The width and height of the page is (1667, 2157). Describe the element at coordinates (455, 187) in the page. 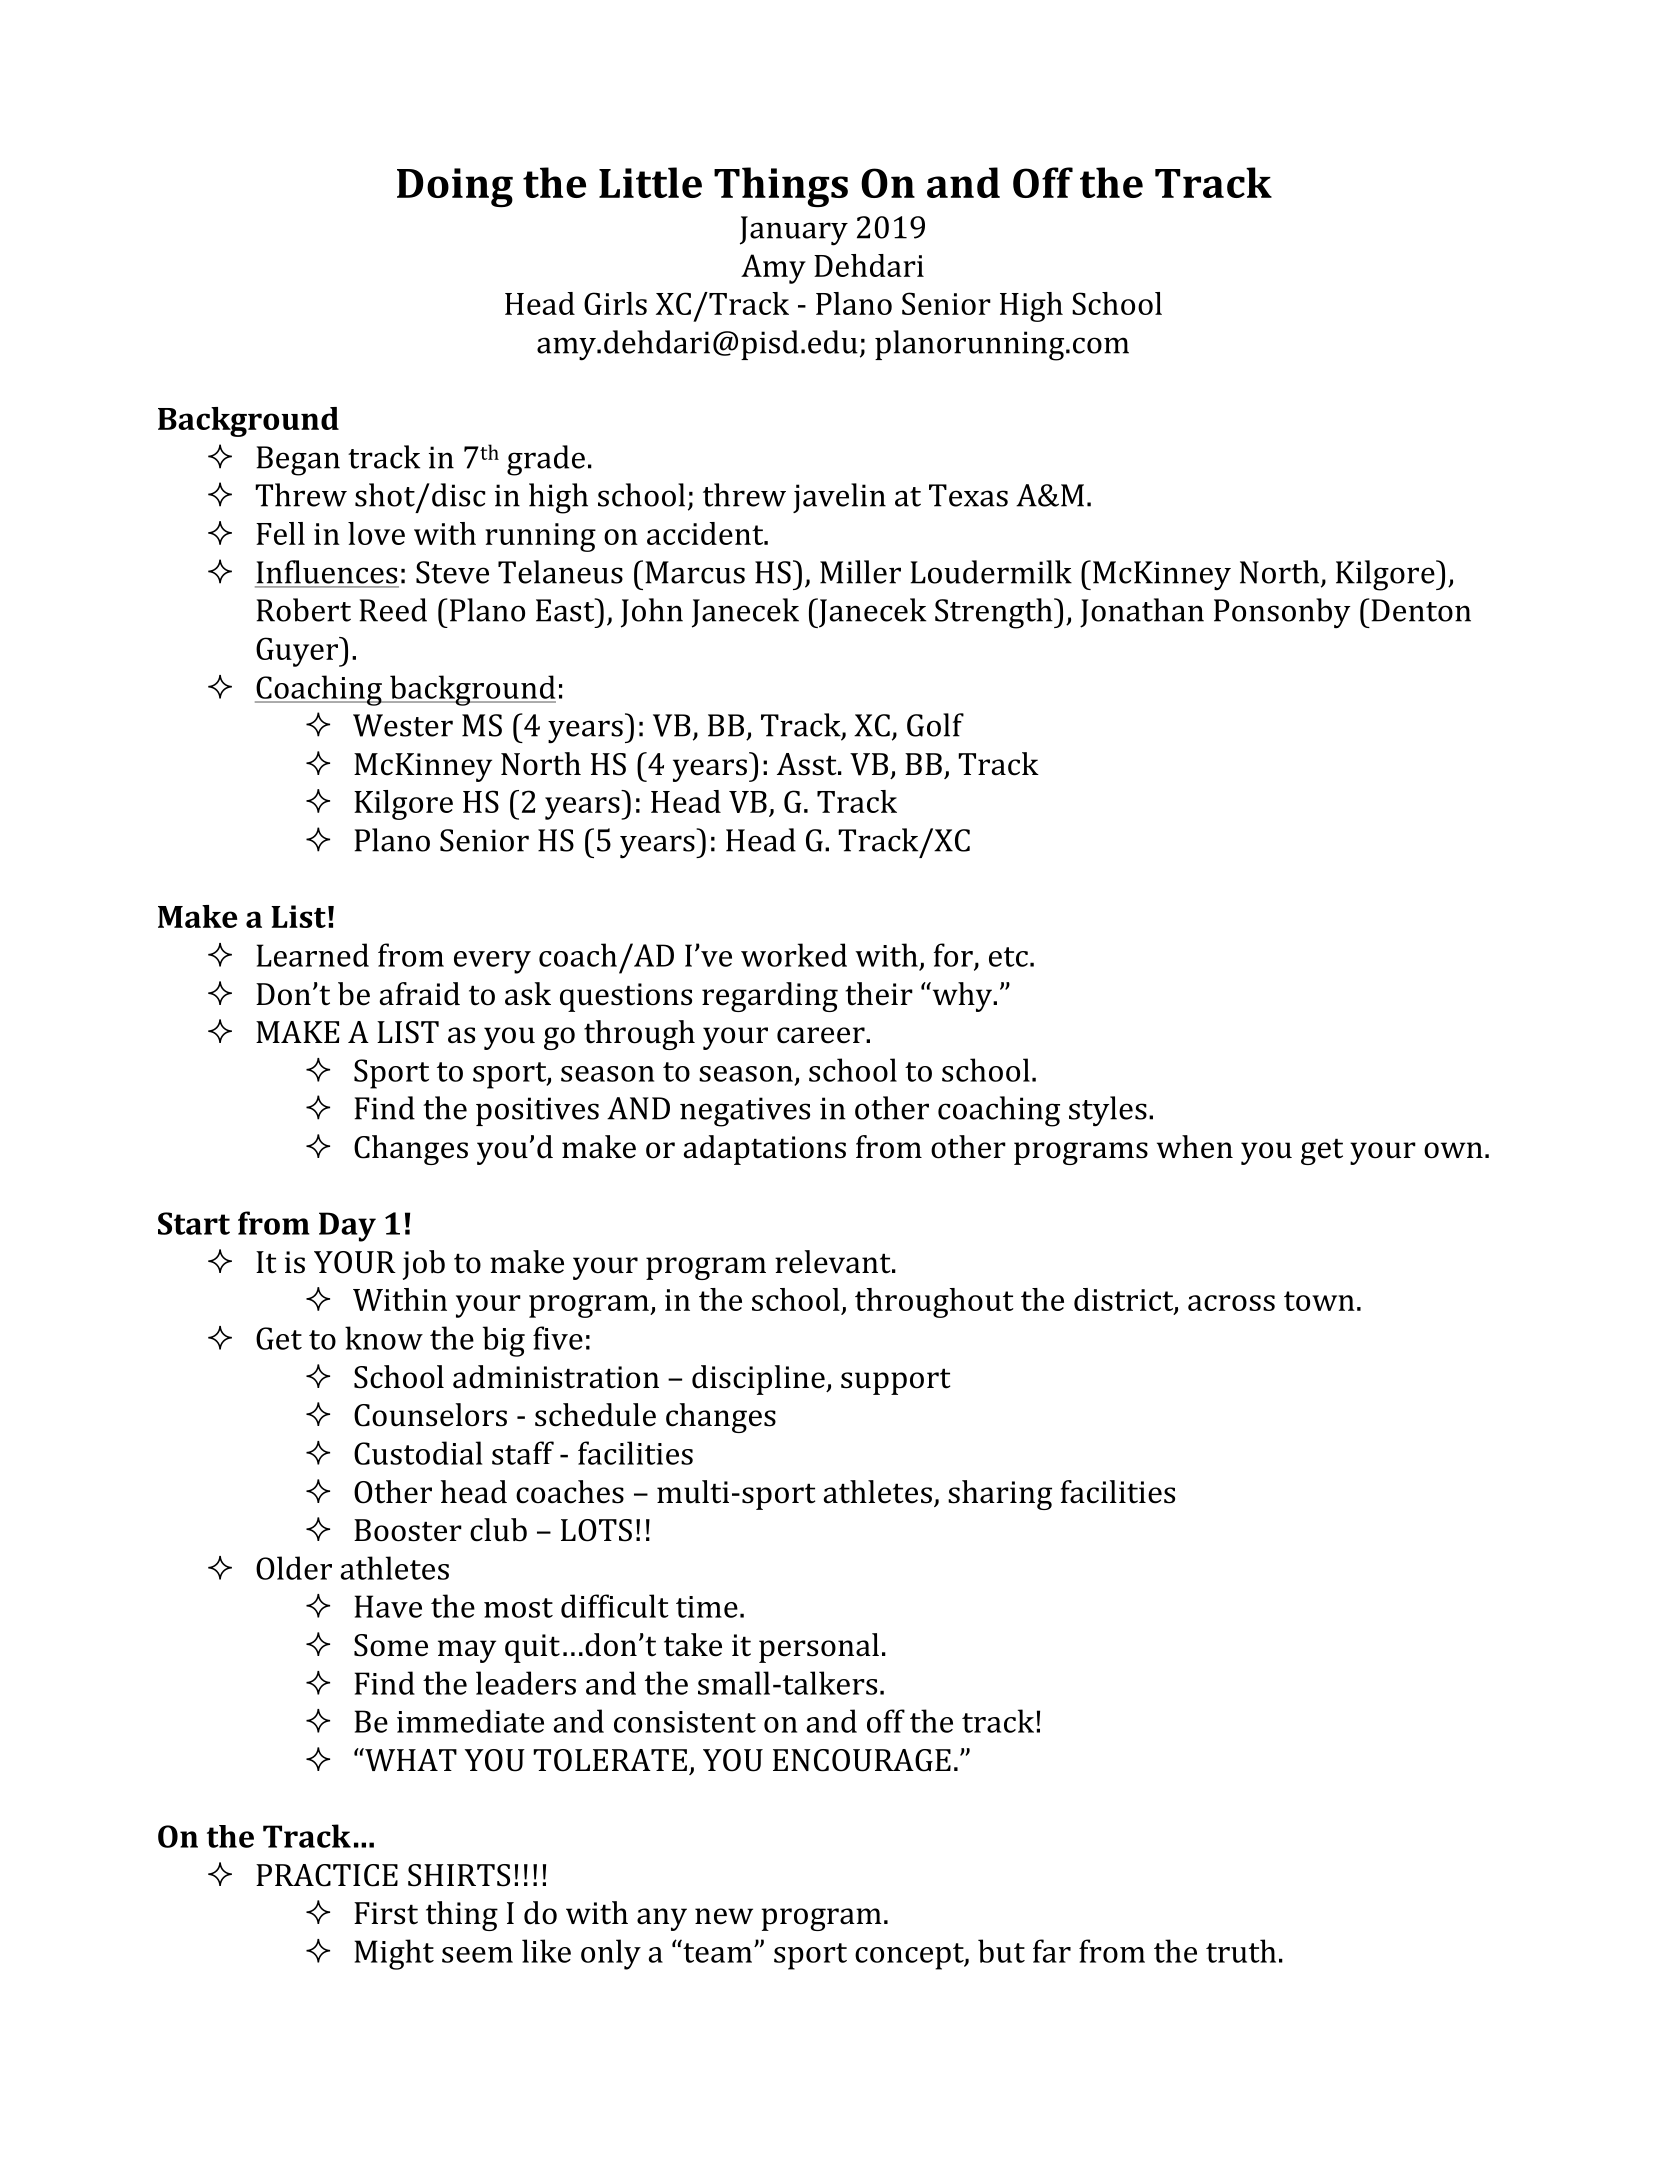

I see `Doing` at that location.
